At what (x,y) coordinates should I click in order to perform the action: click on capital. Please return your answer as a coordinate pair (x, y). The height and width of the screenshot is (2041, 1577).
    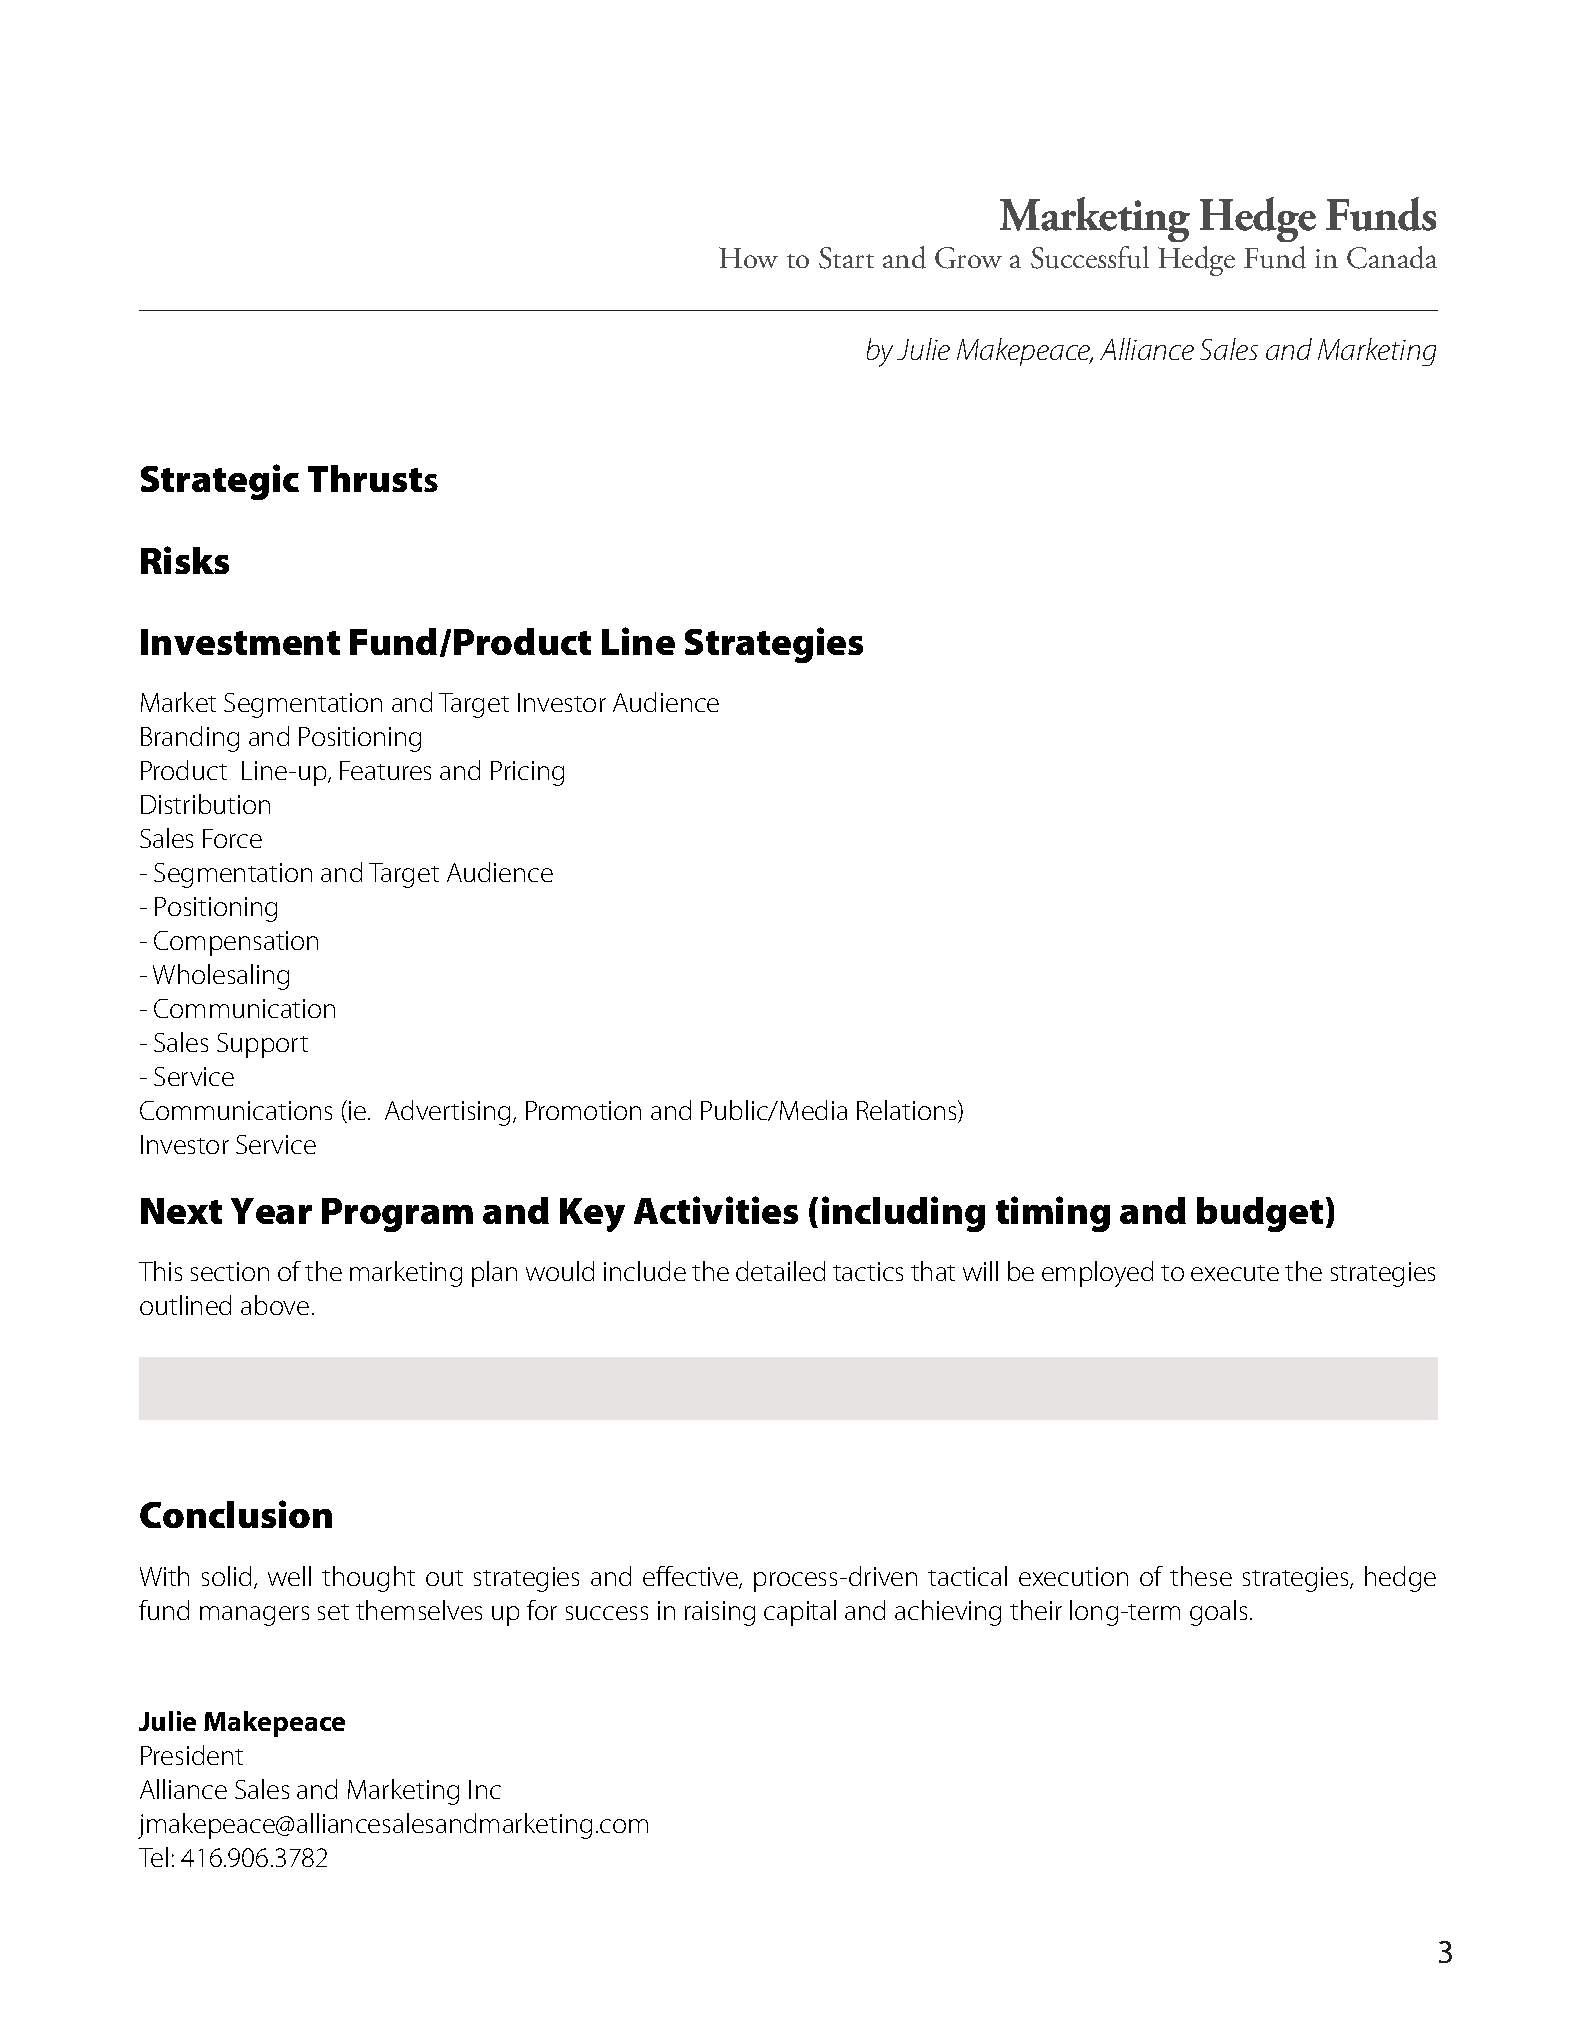
    Looking at the image, I should click on (800, 1613).
